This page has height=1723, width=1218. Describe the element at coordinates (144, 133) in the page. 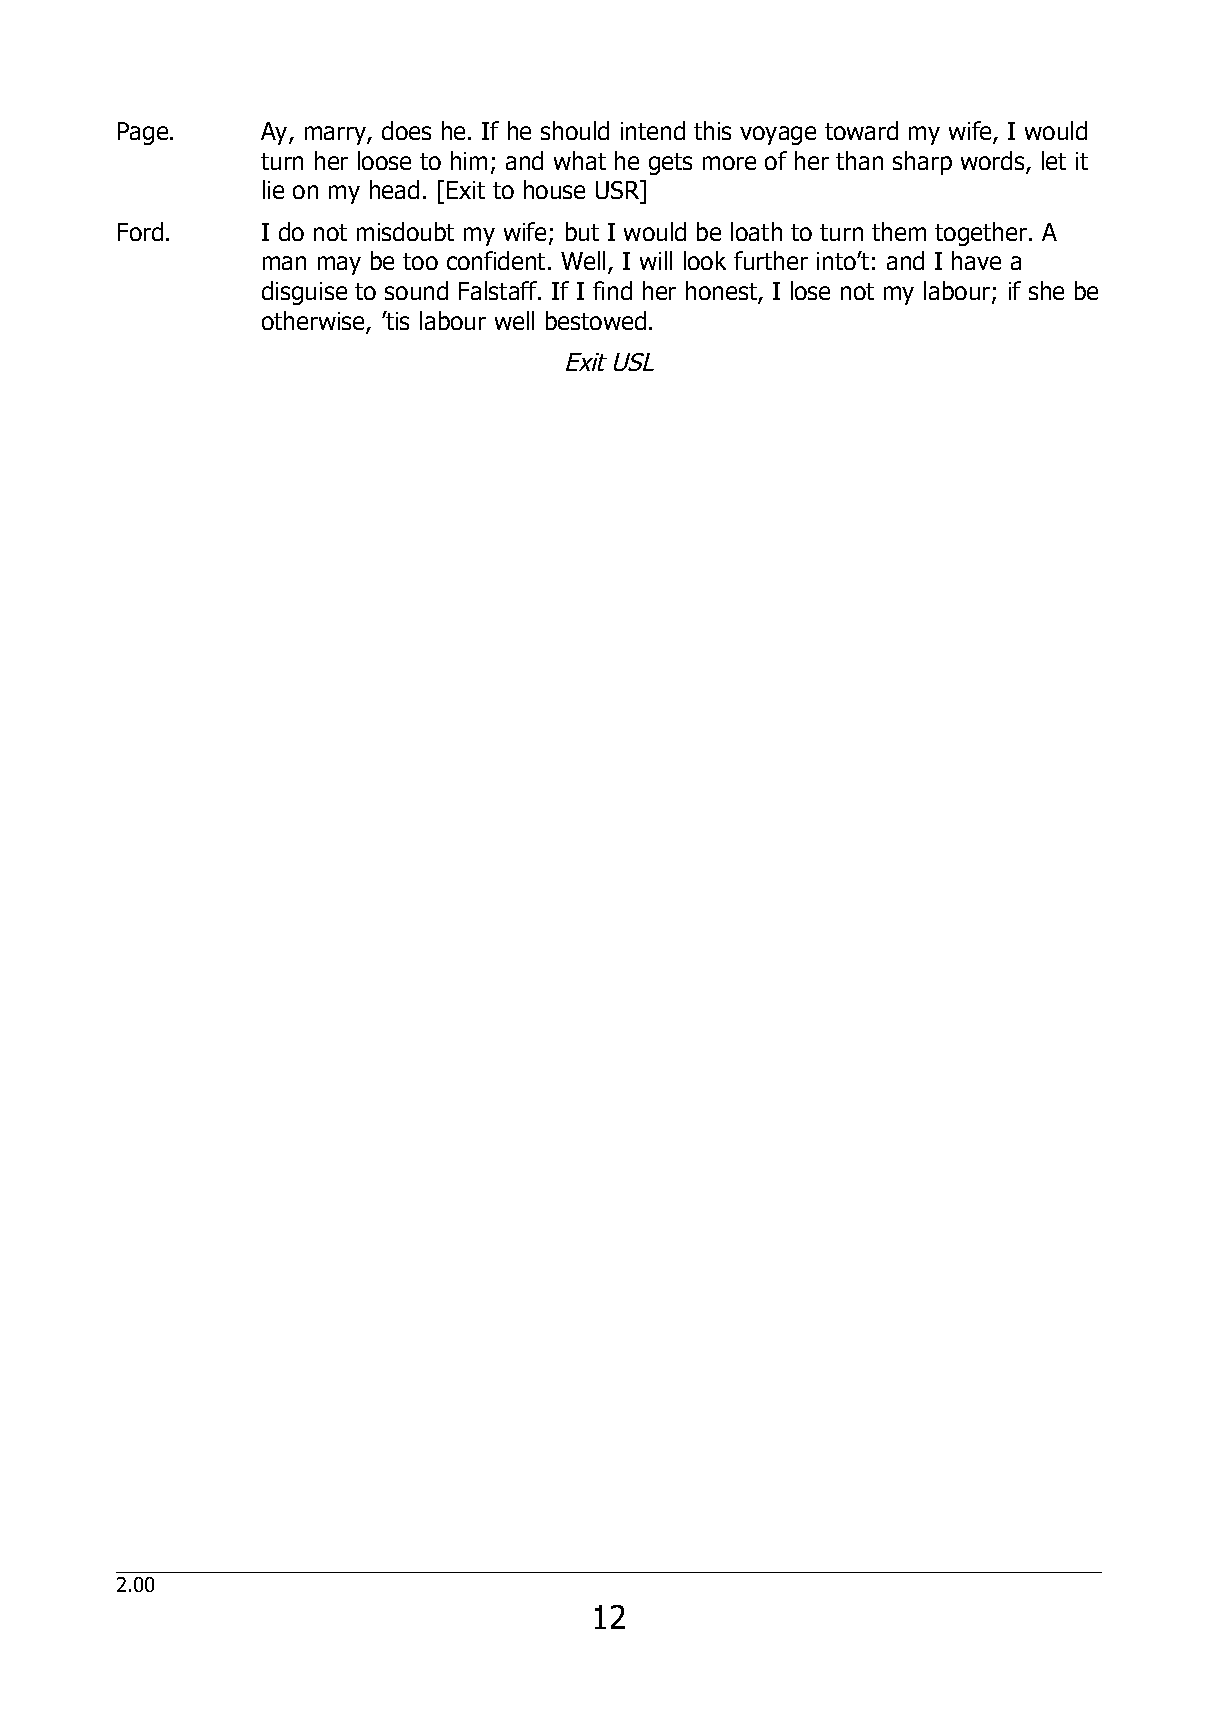

I see `Page` at that location.
